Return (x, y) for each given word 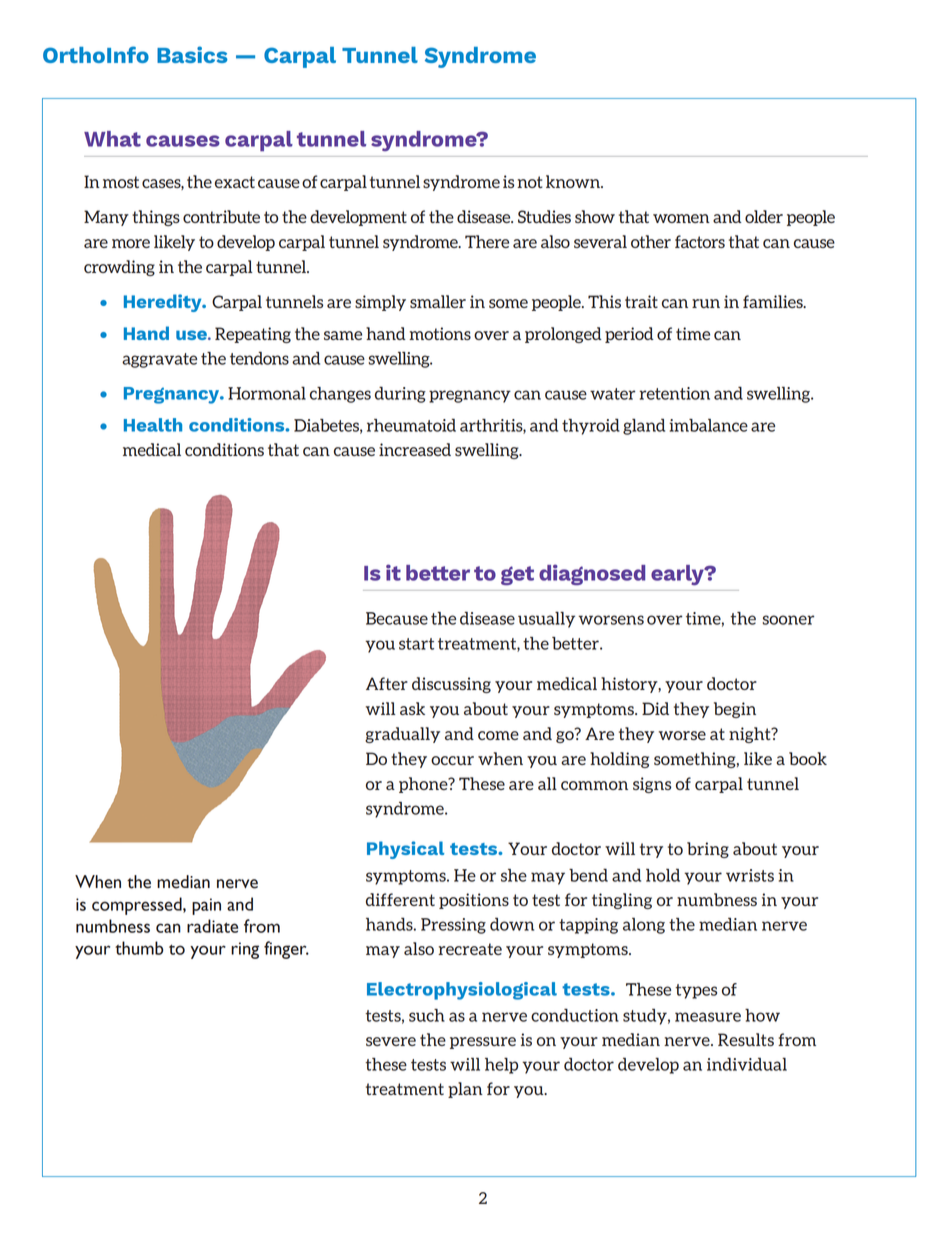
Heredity (164, 303)
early (678, 575)
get (517, 575)
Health (153, 425)
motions (440, 333)
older (764, 216)
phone (424, 785)
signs (652, 785)
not (530, 182)
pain (206, 906)
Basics (192, 54)
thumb (139, 948)
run (706, 303)
